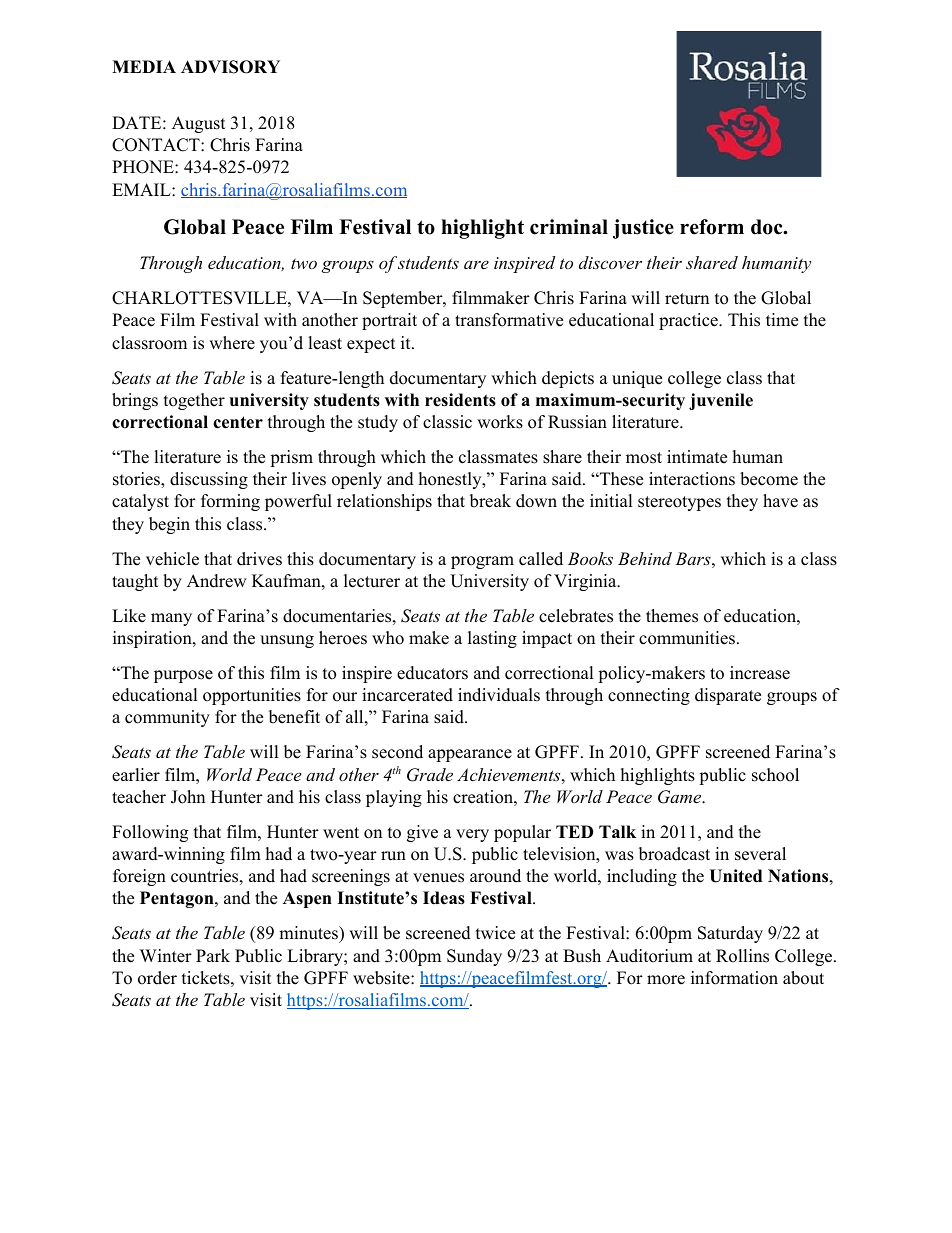 This screenshot has width=952, height=1233. Describe the element at coordinates (728, 696) in the screenshot. I see `disparate` at that location.
